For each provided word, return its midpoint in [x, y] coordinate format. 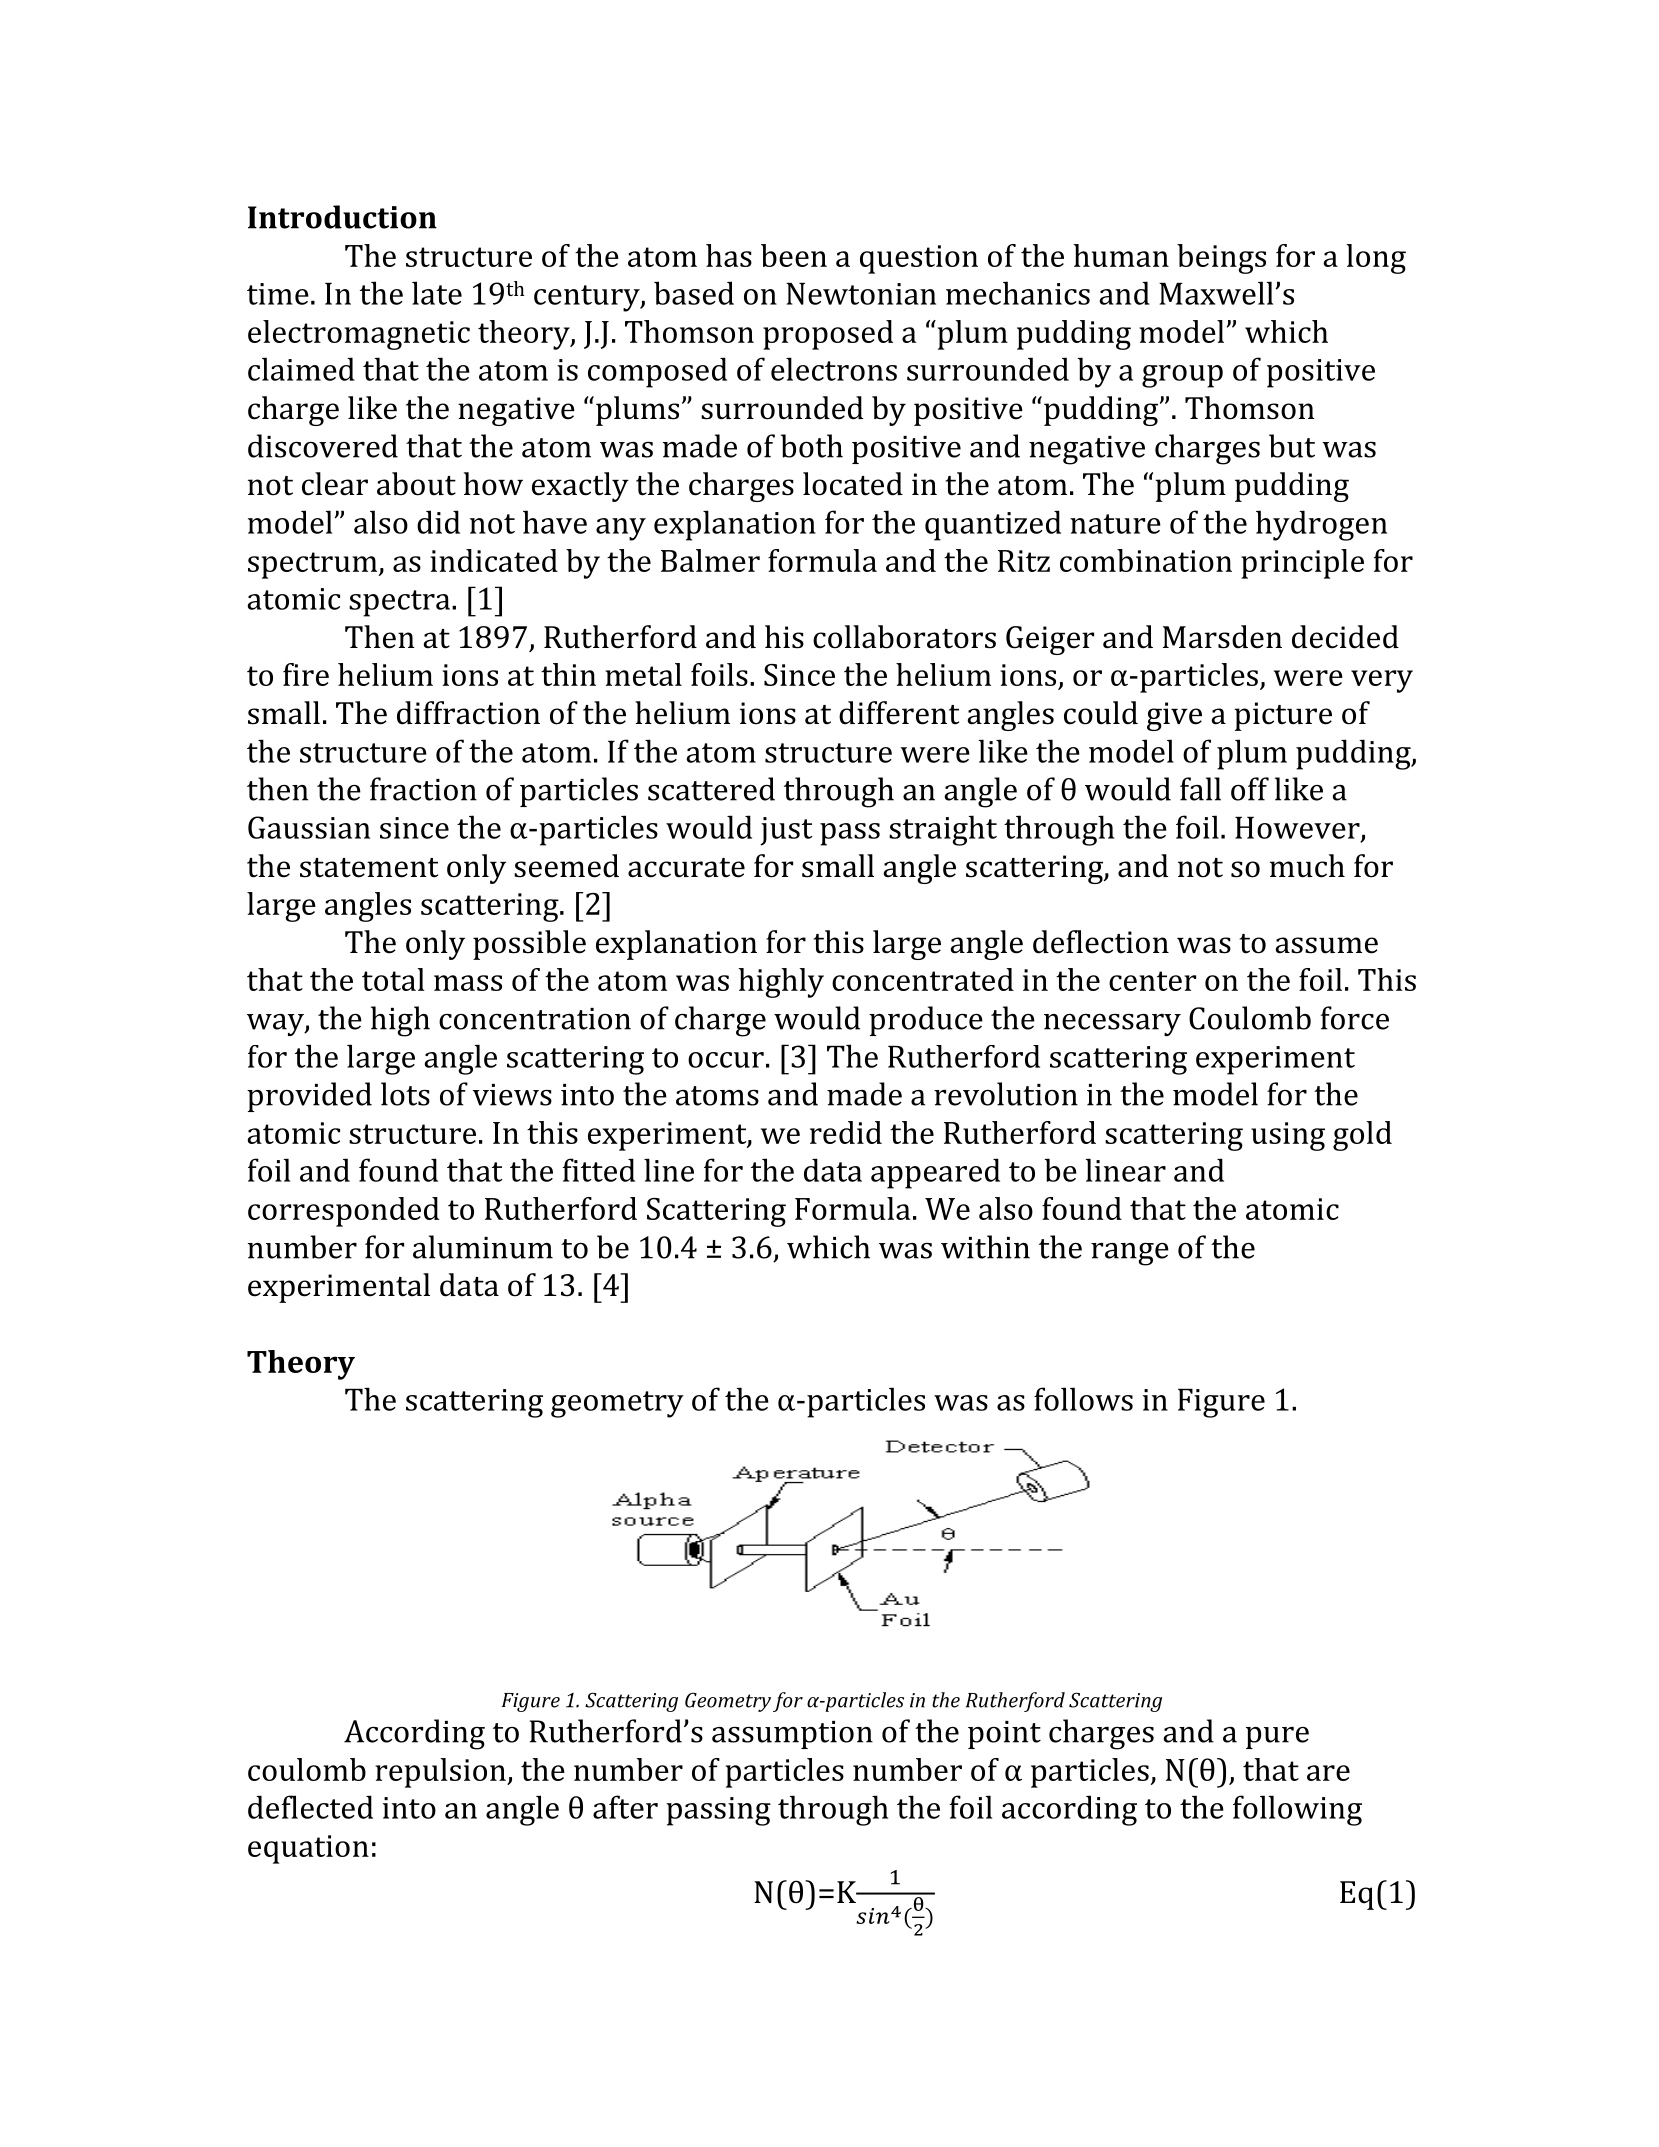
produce [926, 1021]
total [393, 979]
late [437, 293]
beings [1221, 259]
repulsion [441, 1773]
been [794, 255]
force [1355, 1018]
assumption [792, 1735]
